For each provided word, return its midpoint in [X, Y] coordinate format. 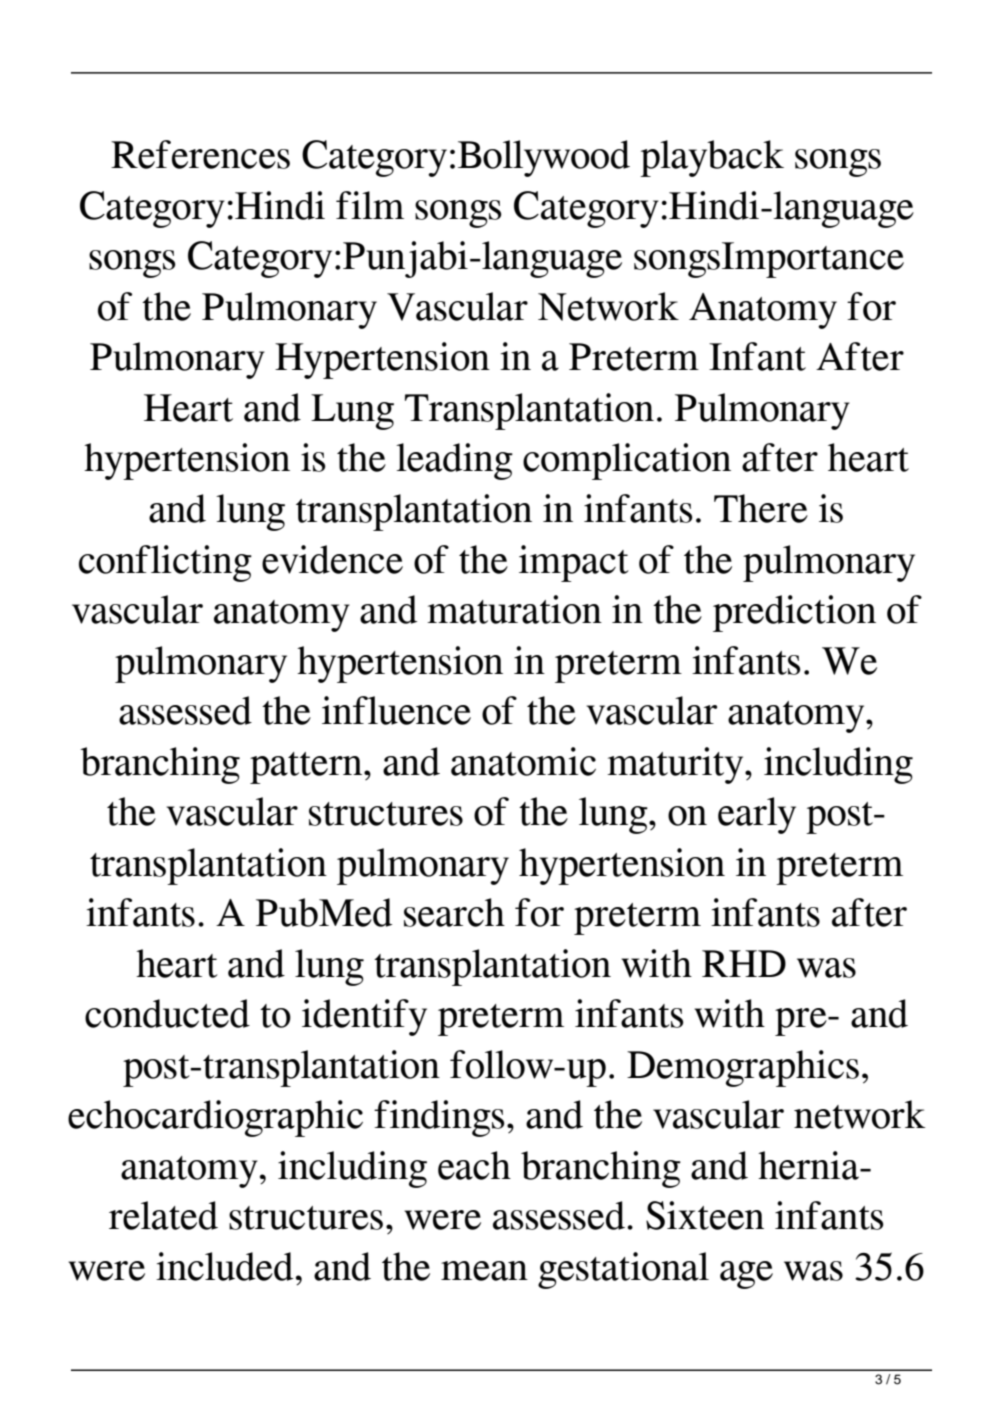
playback [712, 158]
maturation [514, 609]
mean [484, 1271]
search [454, 912]
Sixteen [705, 1215]
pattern [307, 768]
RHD [744, 963]
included [224, 1266]
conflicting [165, 563]
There [761, 508]
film [370, 205]
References [200, 154]
